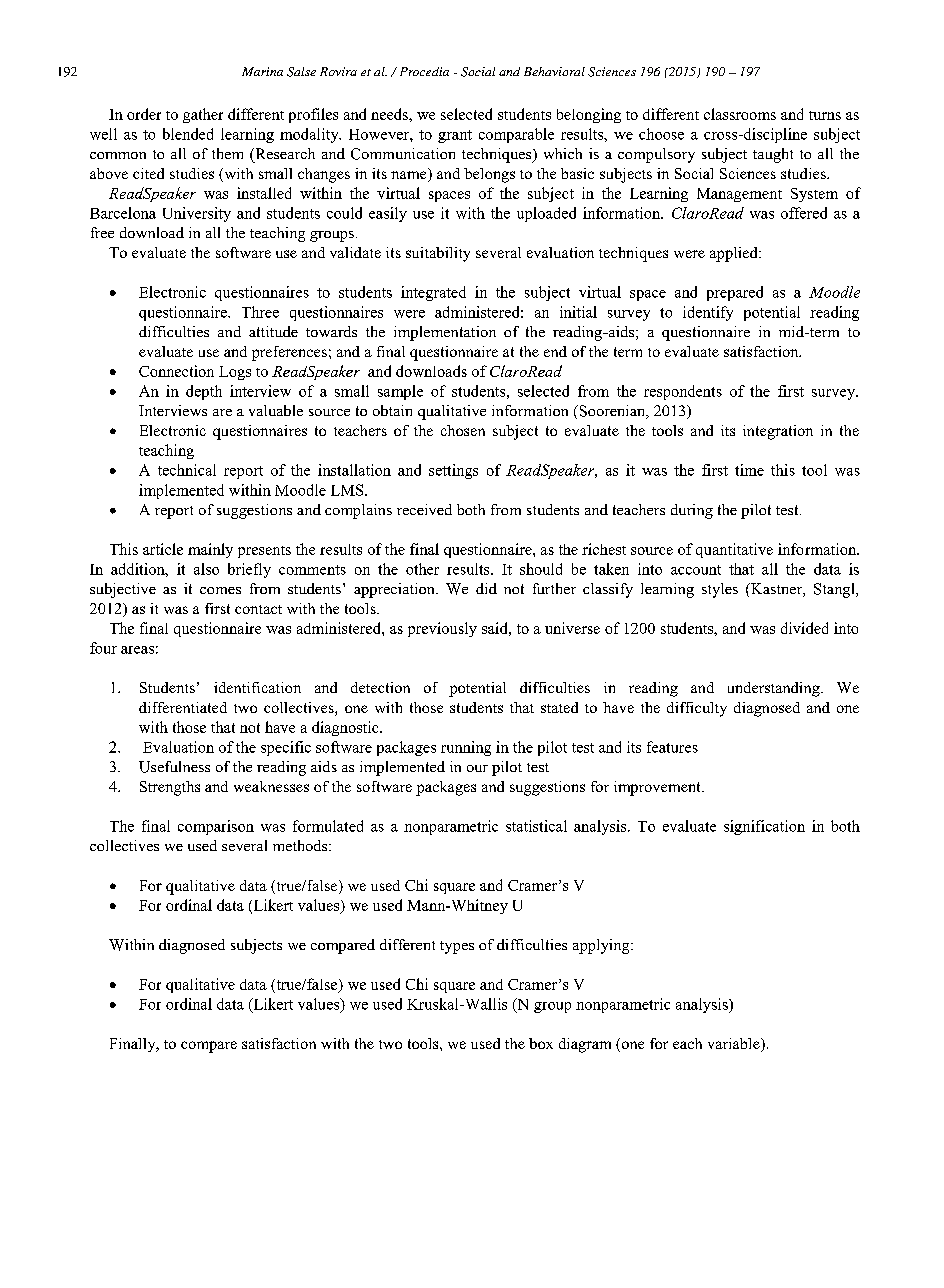 The width and height of the page is (944, 1288). Describe the element at coordinates (463, 430) in the page. I see `chosen` at that location.
